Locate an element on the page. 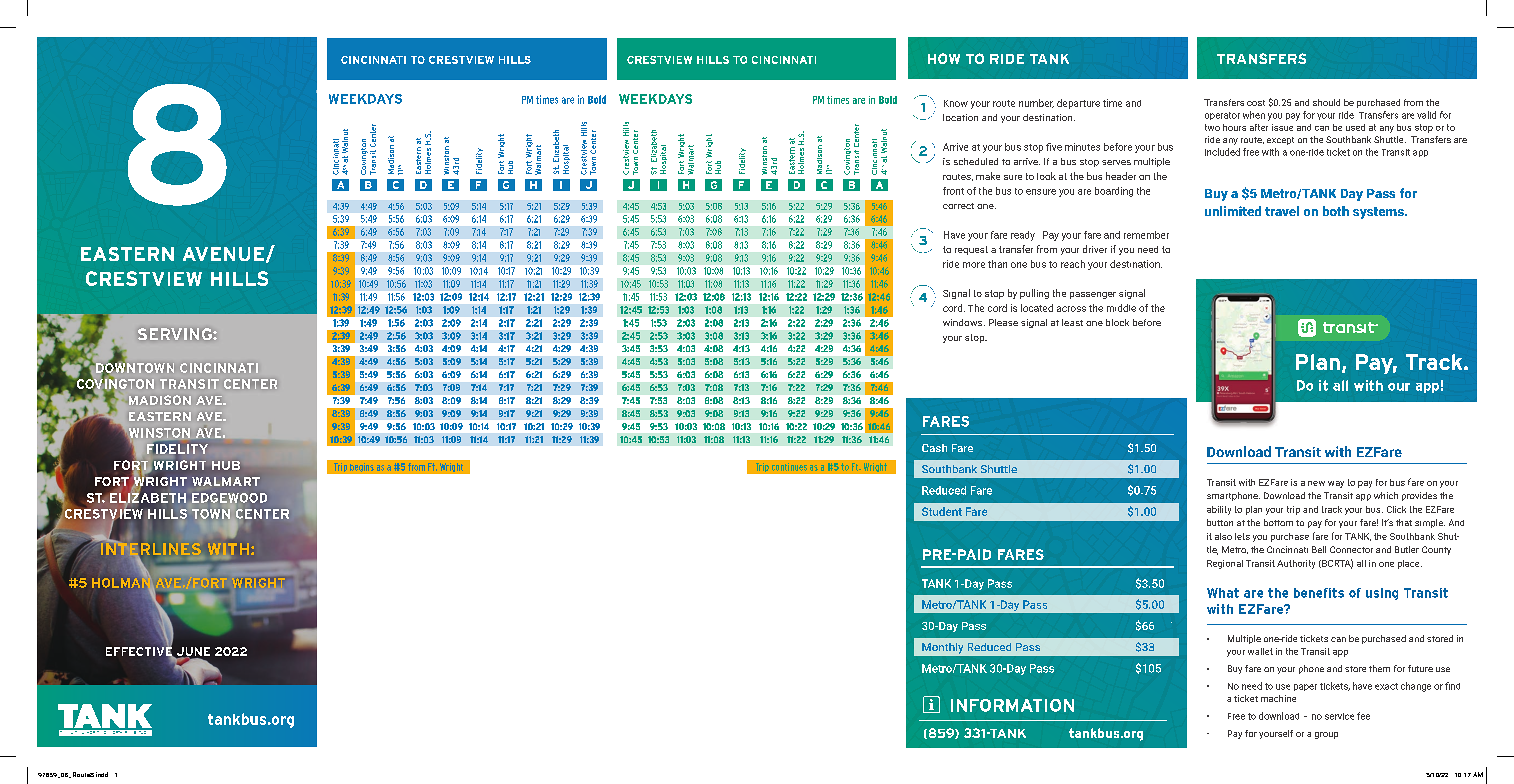 This document has height=784, width=1514. Know is located at coordinates (956, 103).
